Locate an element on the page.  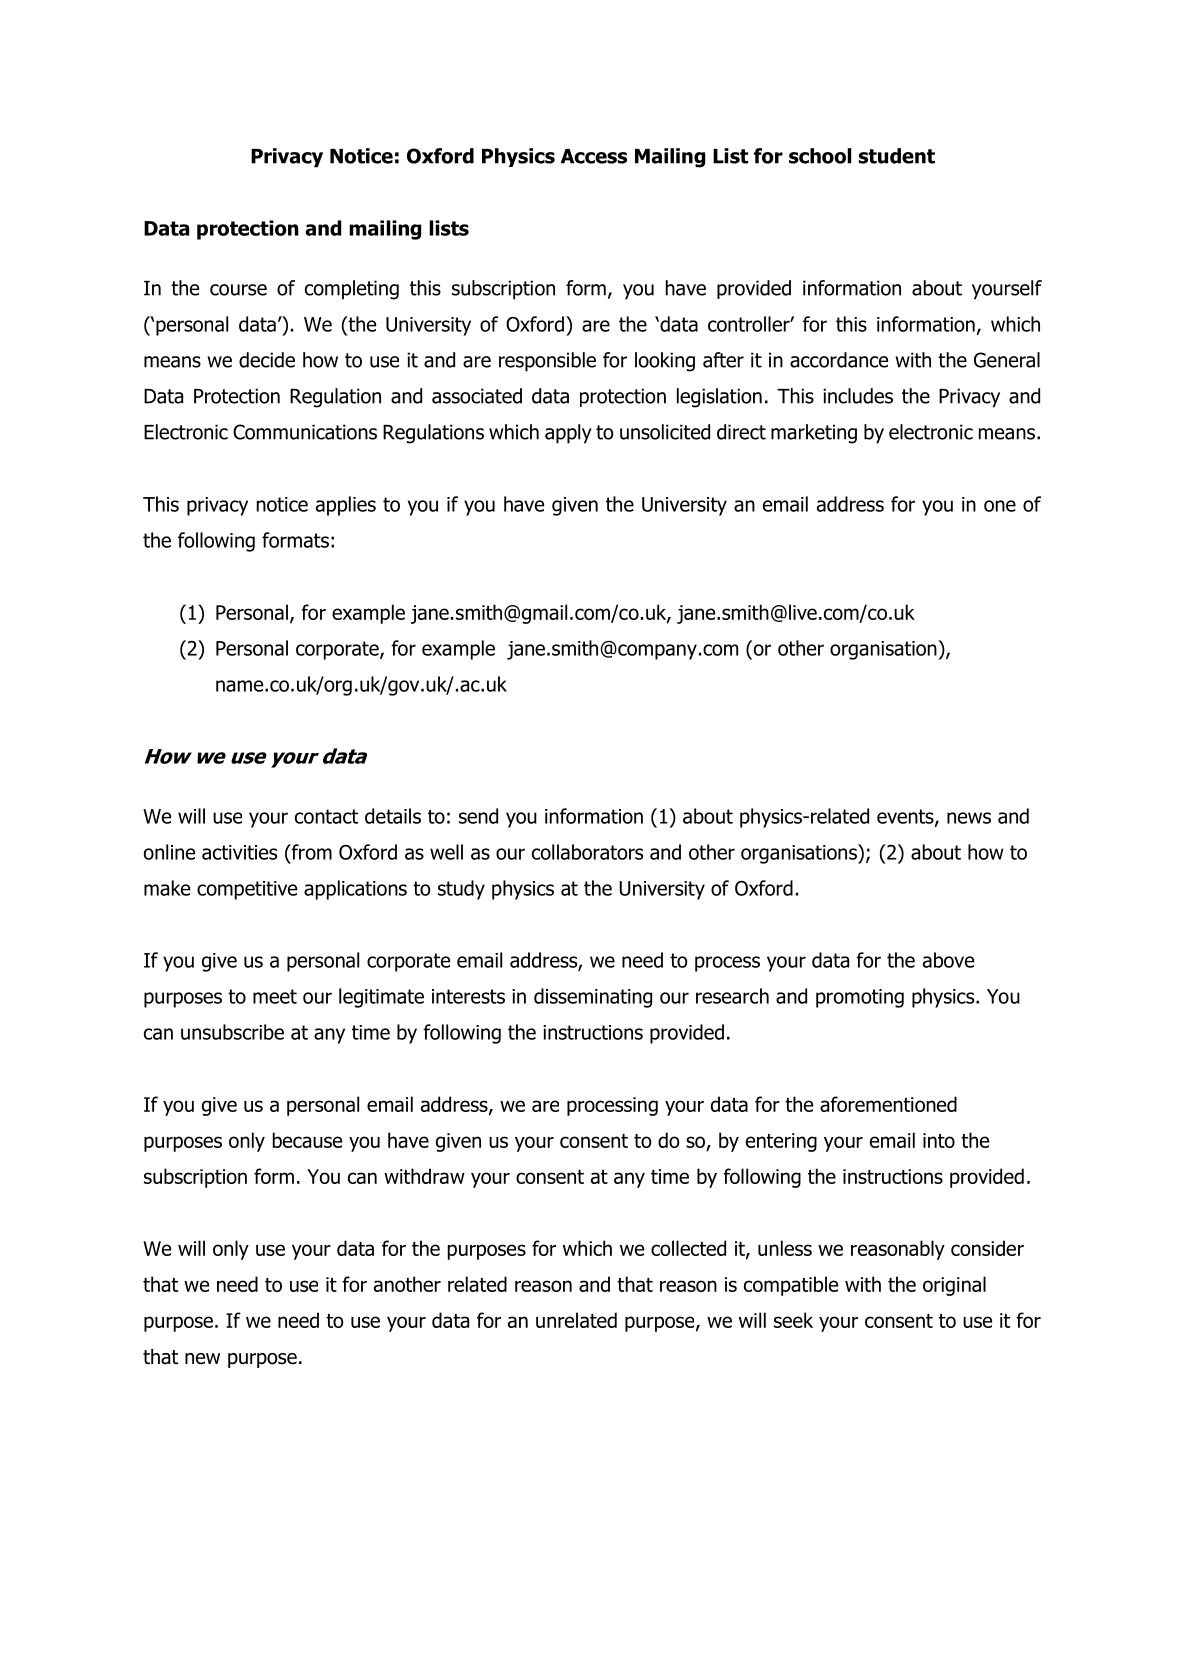
contact is located at coordinates (326, 816).
